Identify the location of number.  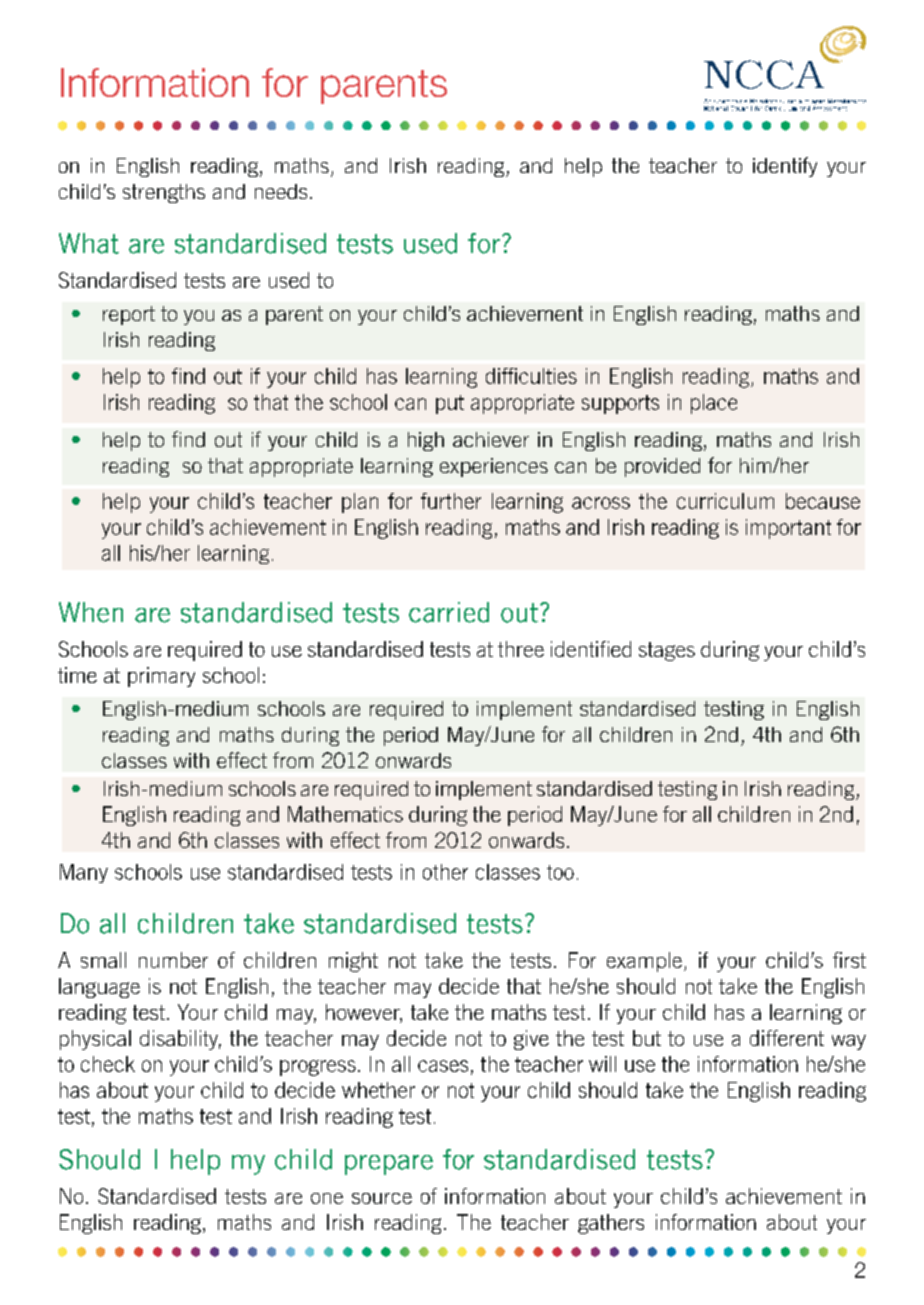
(173, 960).
